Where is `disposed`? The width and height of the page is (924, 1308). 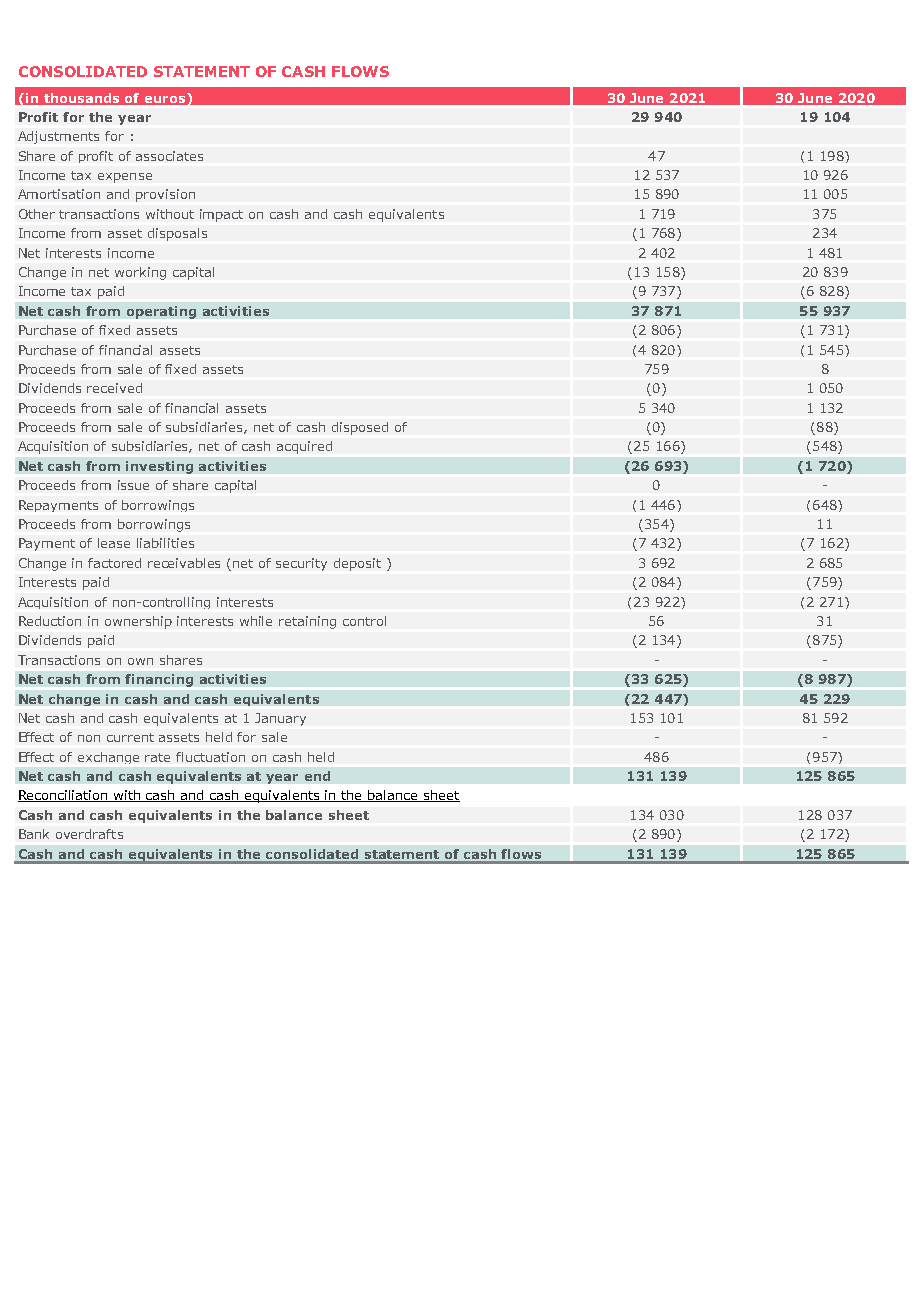 disposed is located at coordinates (360, 428).
